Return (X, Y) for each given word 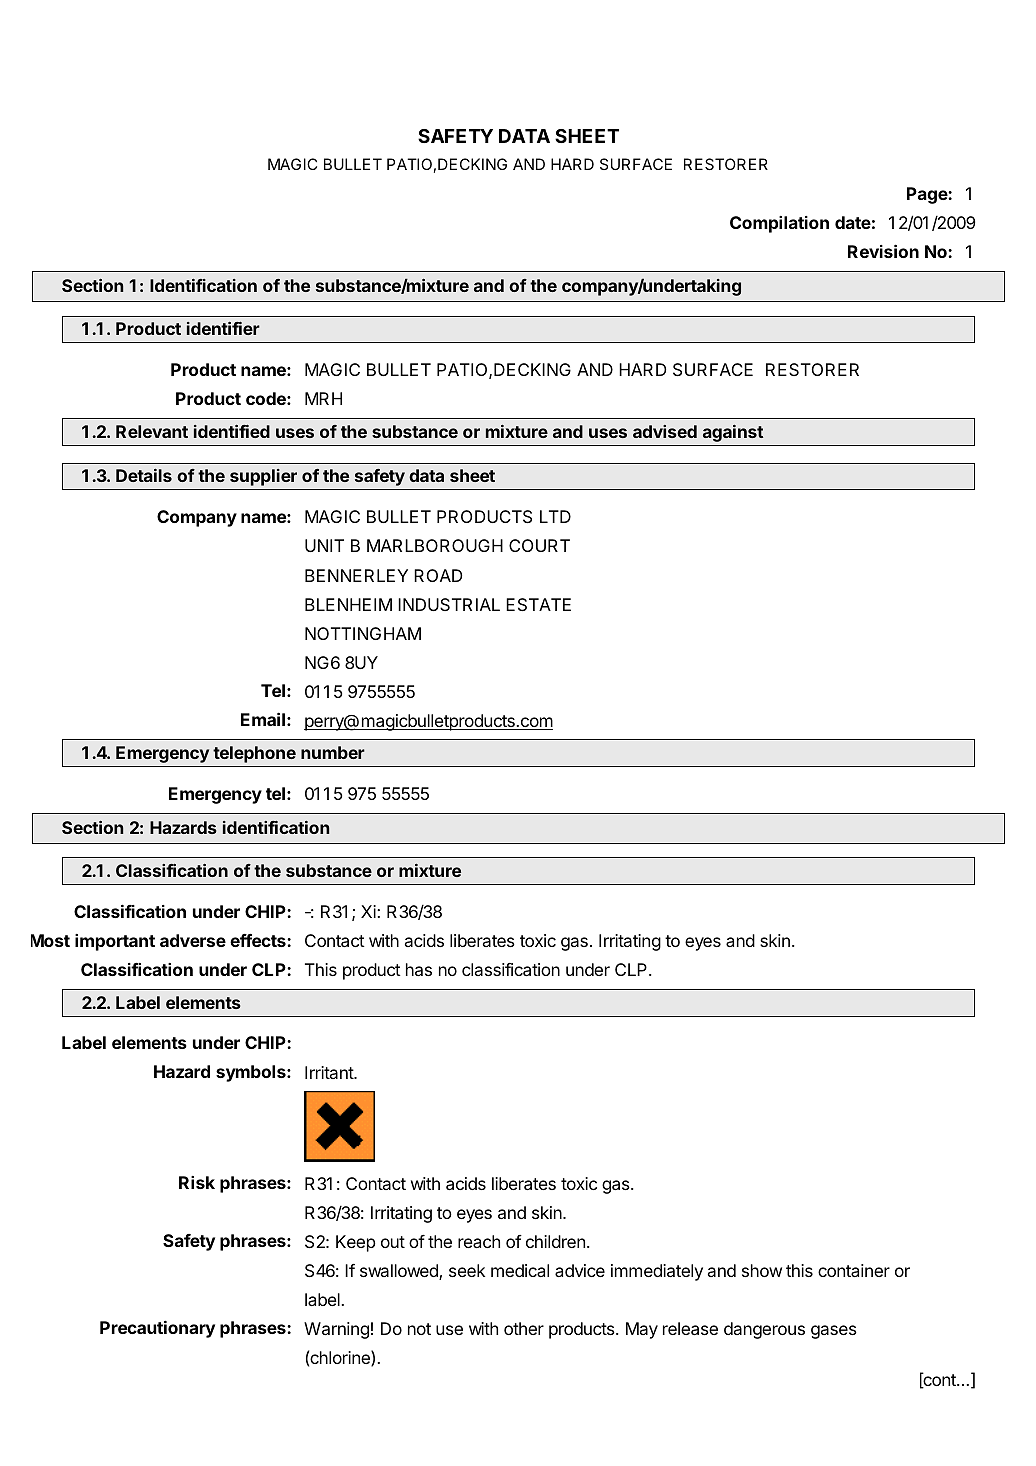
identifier (223, 328)
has (419, 969)
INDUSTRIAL (449, 604)
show (762, 1270)
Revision (883, 251)
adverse (193, 940)
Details (144, 475)
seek (467, 1270)
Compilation (779, 224)
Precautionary (157, 1329)
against (733, 433)
